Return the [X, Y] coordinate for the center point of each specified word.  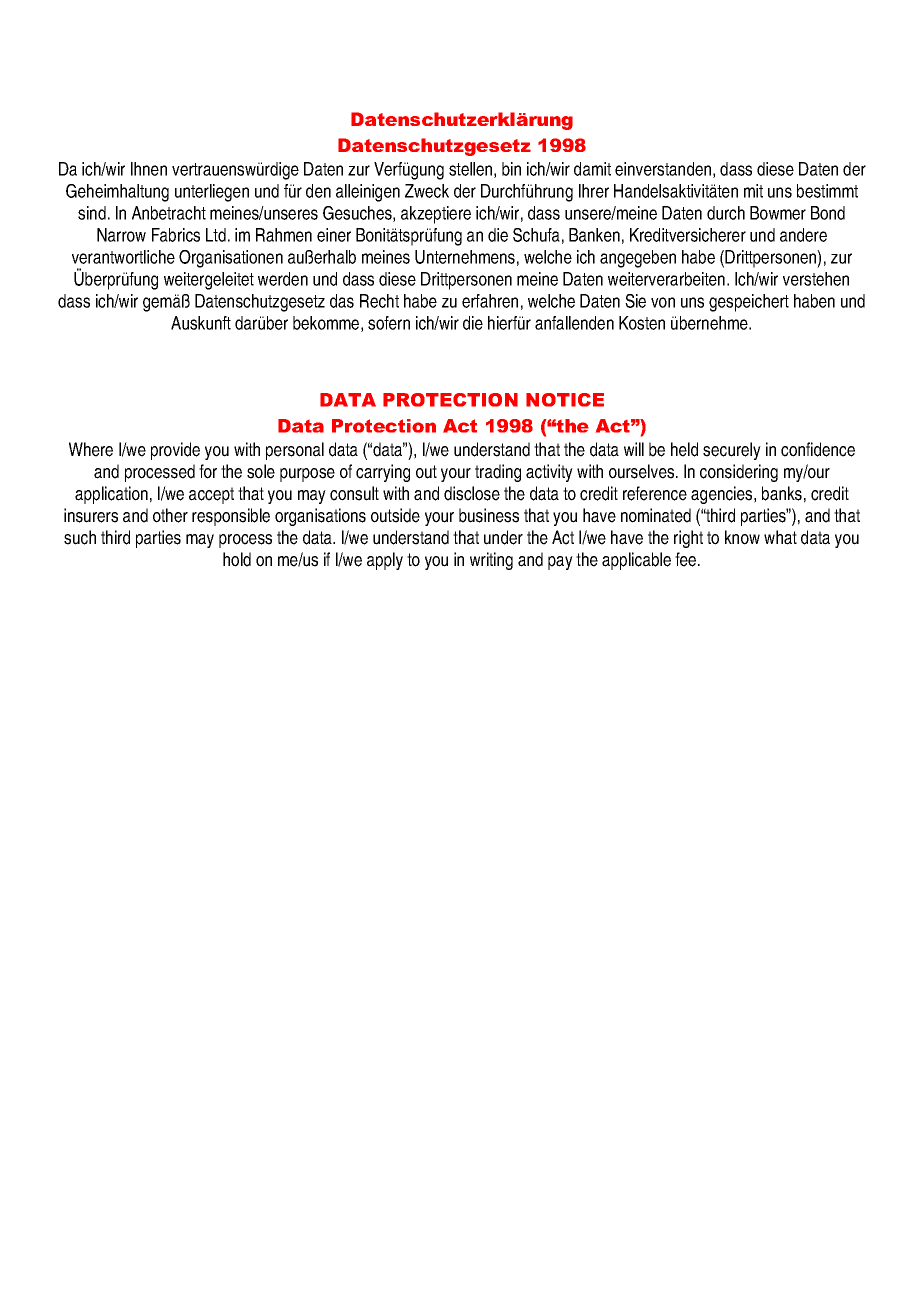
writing [491, 561]
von [663, 302]
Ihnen [149, 169]
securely [732, 451]
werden [283, 279]
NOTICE [565, 400]
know [742, 537]
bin [511, 169]
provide [175, 451]
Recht [379, 301]
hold [237, 559]
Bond [828, 213]
